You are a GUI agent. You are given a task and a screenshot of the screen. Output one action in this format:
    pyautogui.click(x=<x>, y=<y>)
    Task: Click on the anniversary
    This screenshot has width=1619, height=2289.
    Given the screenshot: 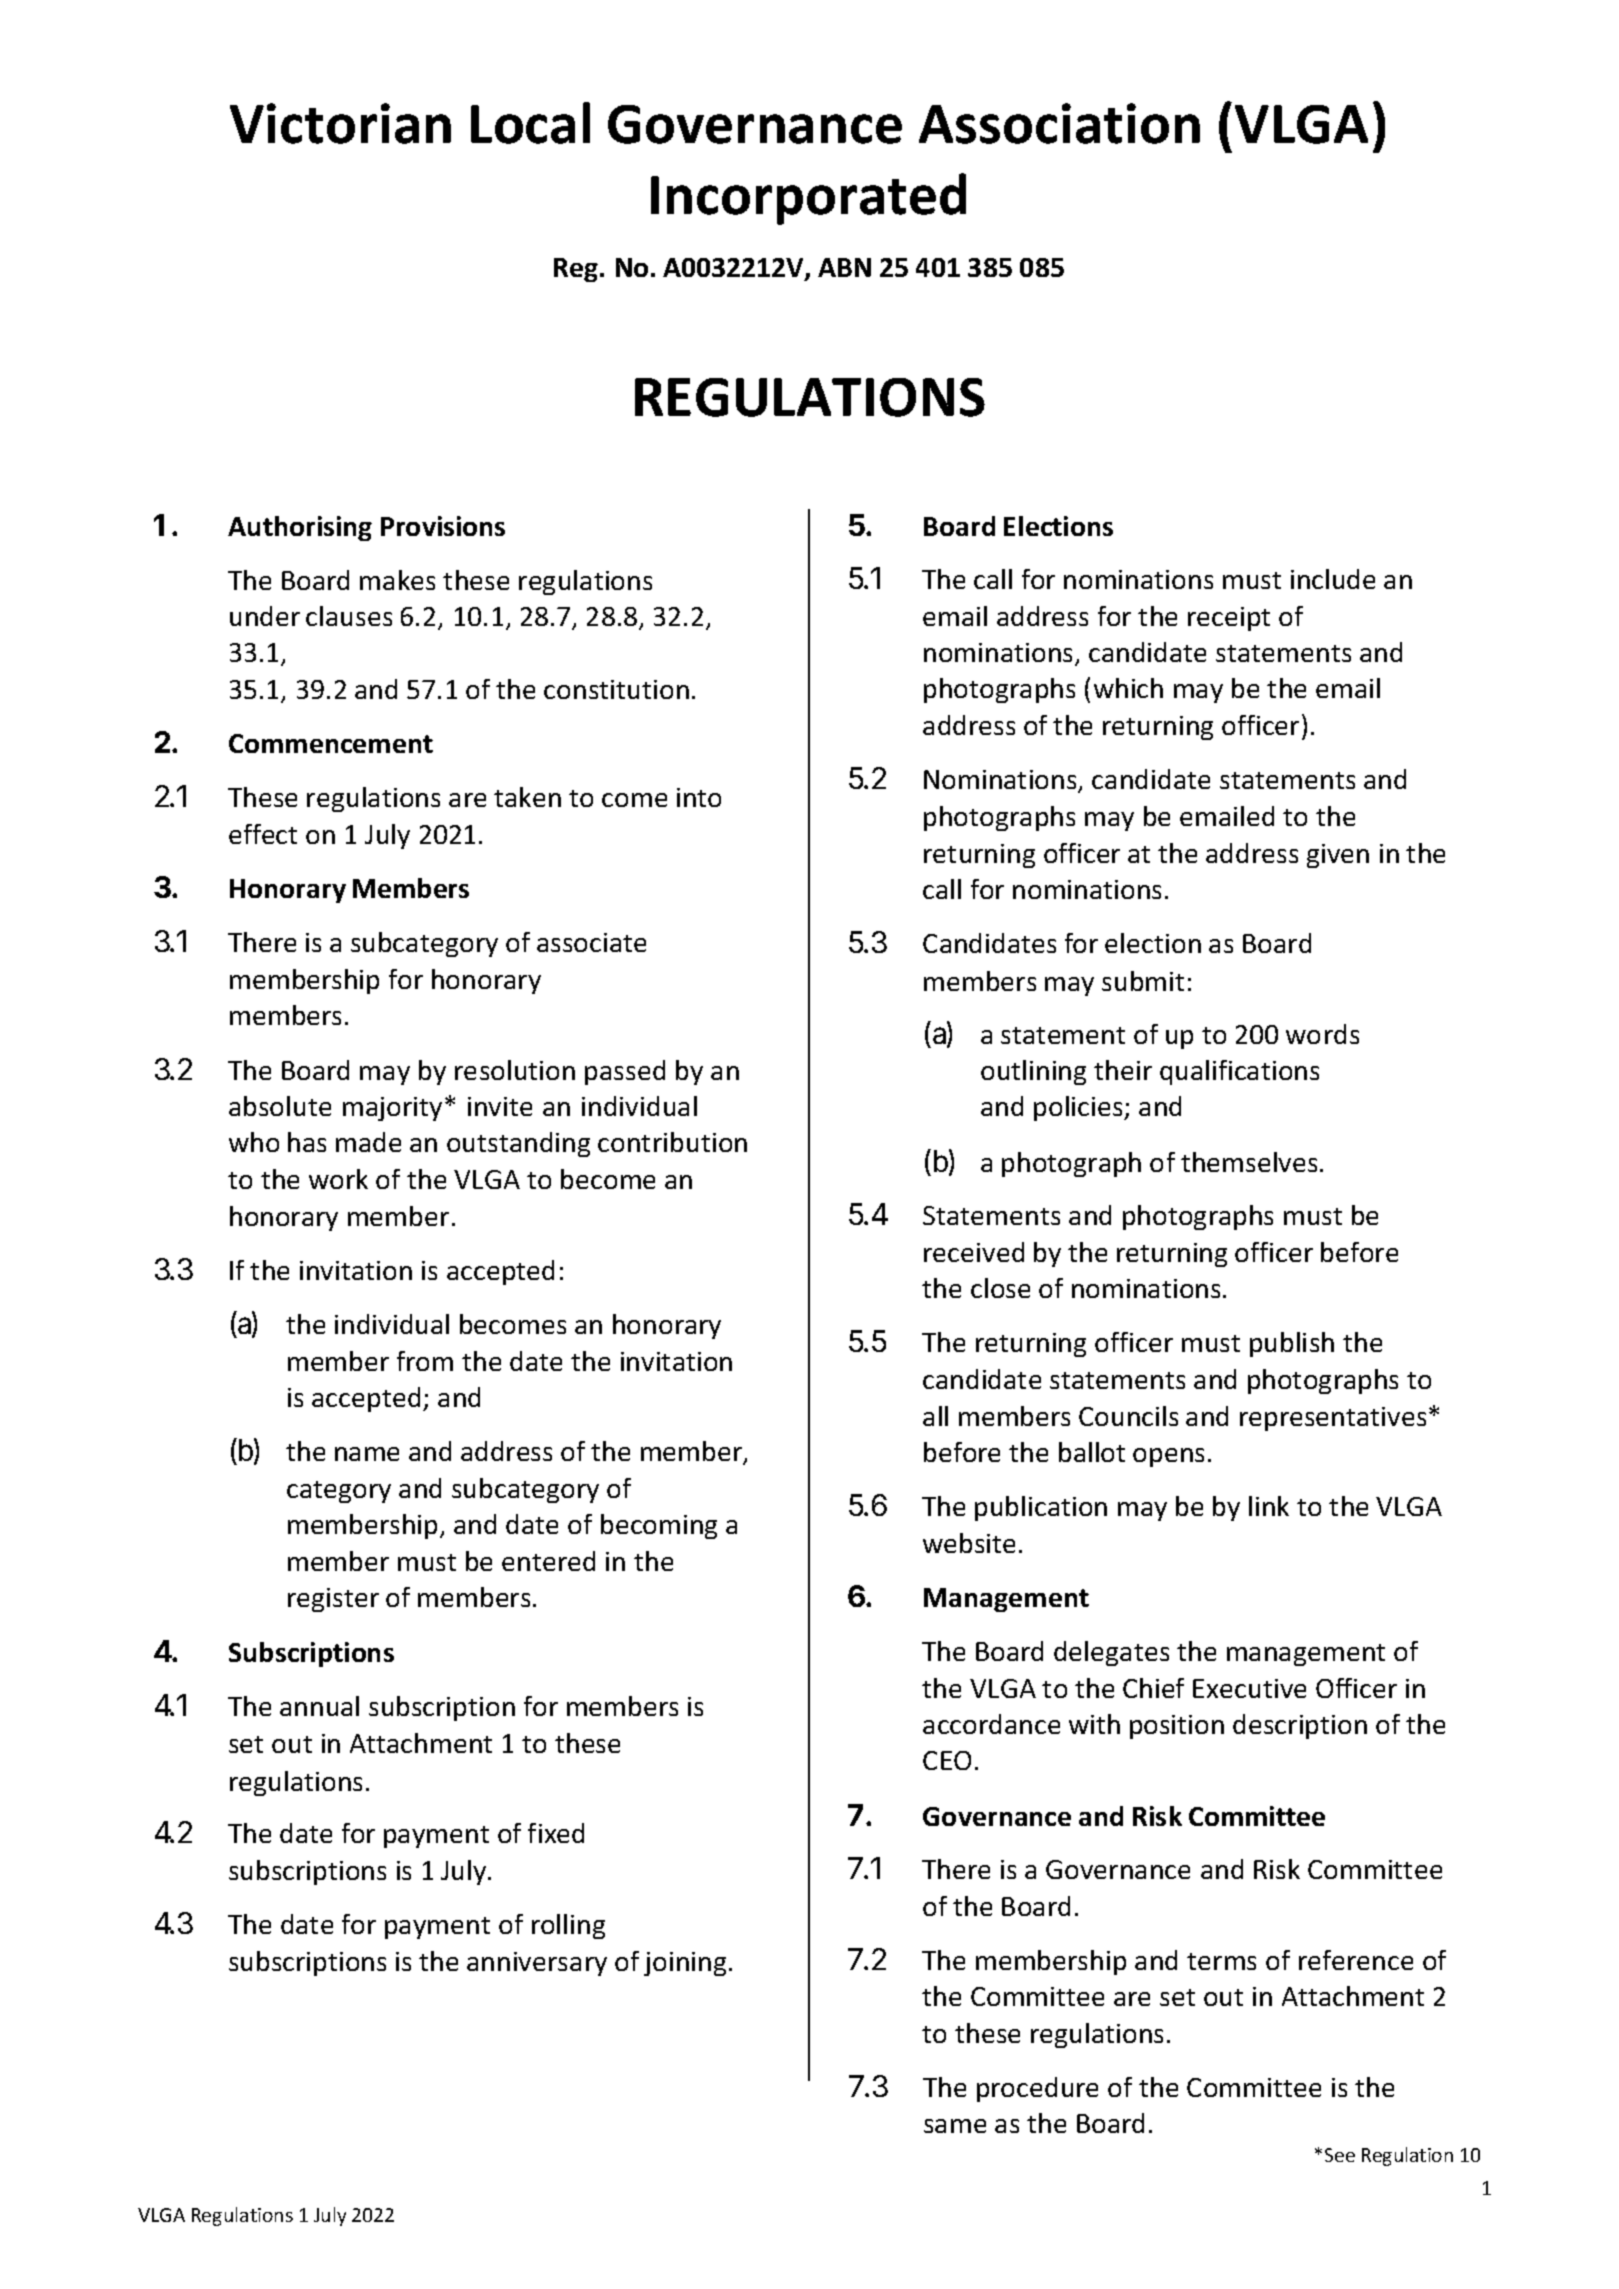 What is the action you would take?
    pyautogui.click(x=537, y=1964)
